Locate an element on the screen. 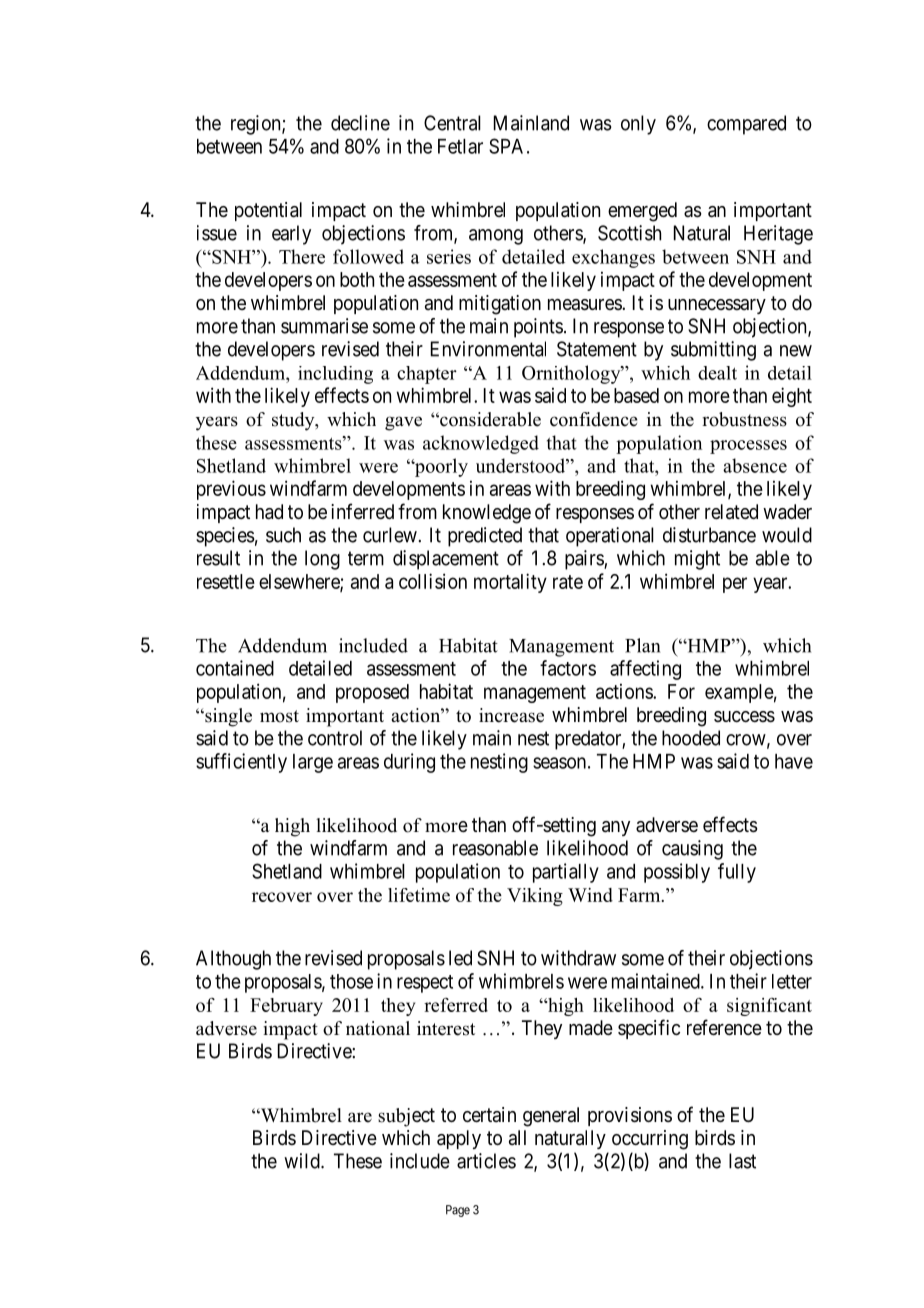 This screenshot has width=924, height=1308. Central is located at coordinates (452, 123).
